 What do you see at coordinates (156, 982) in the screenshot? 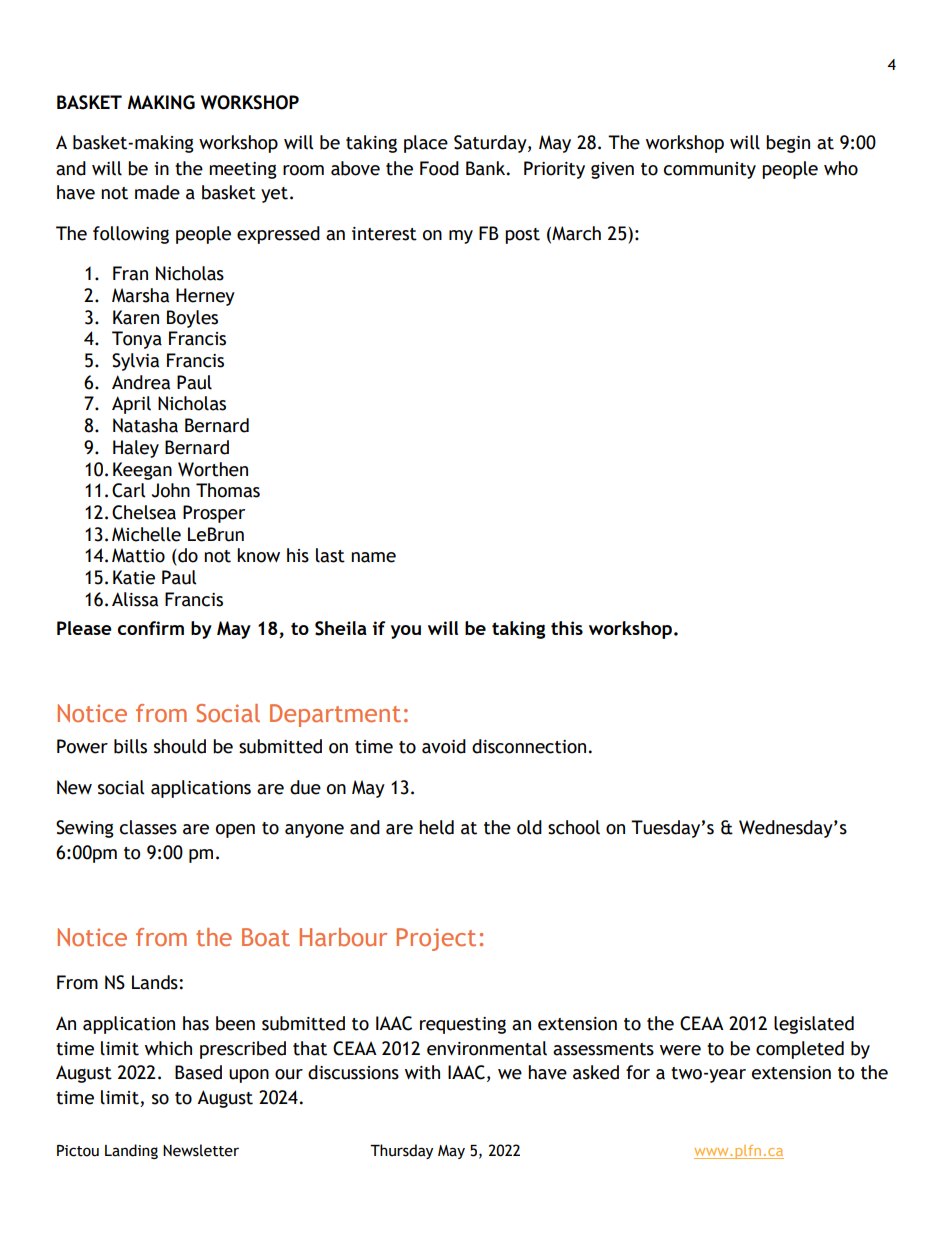
I see `Lands` at bounding box center [156, 982].
